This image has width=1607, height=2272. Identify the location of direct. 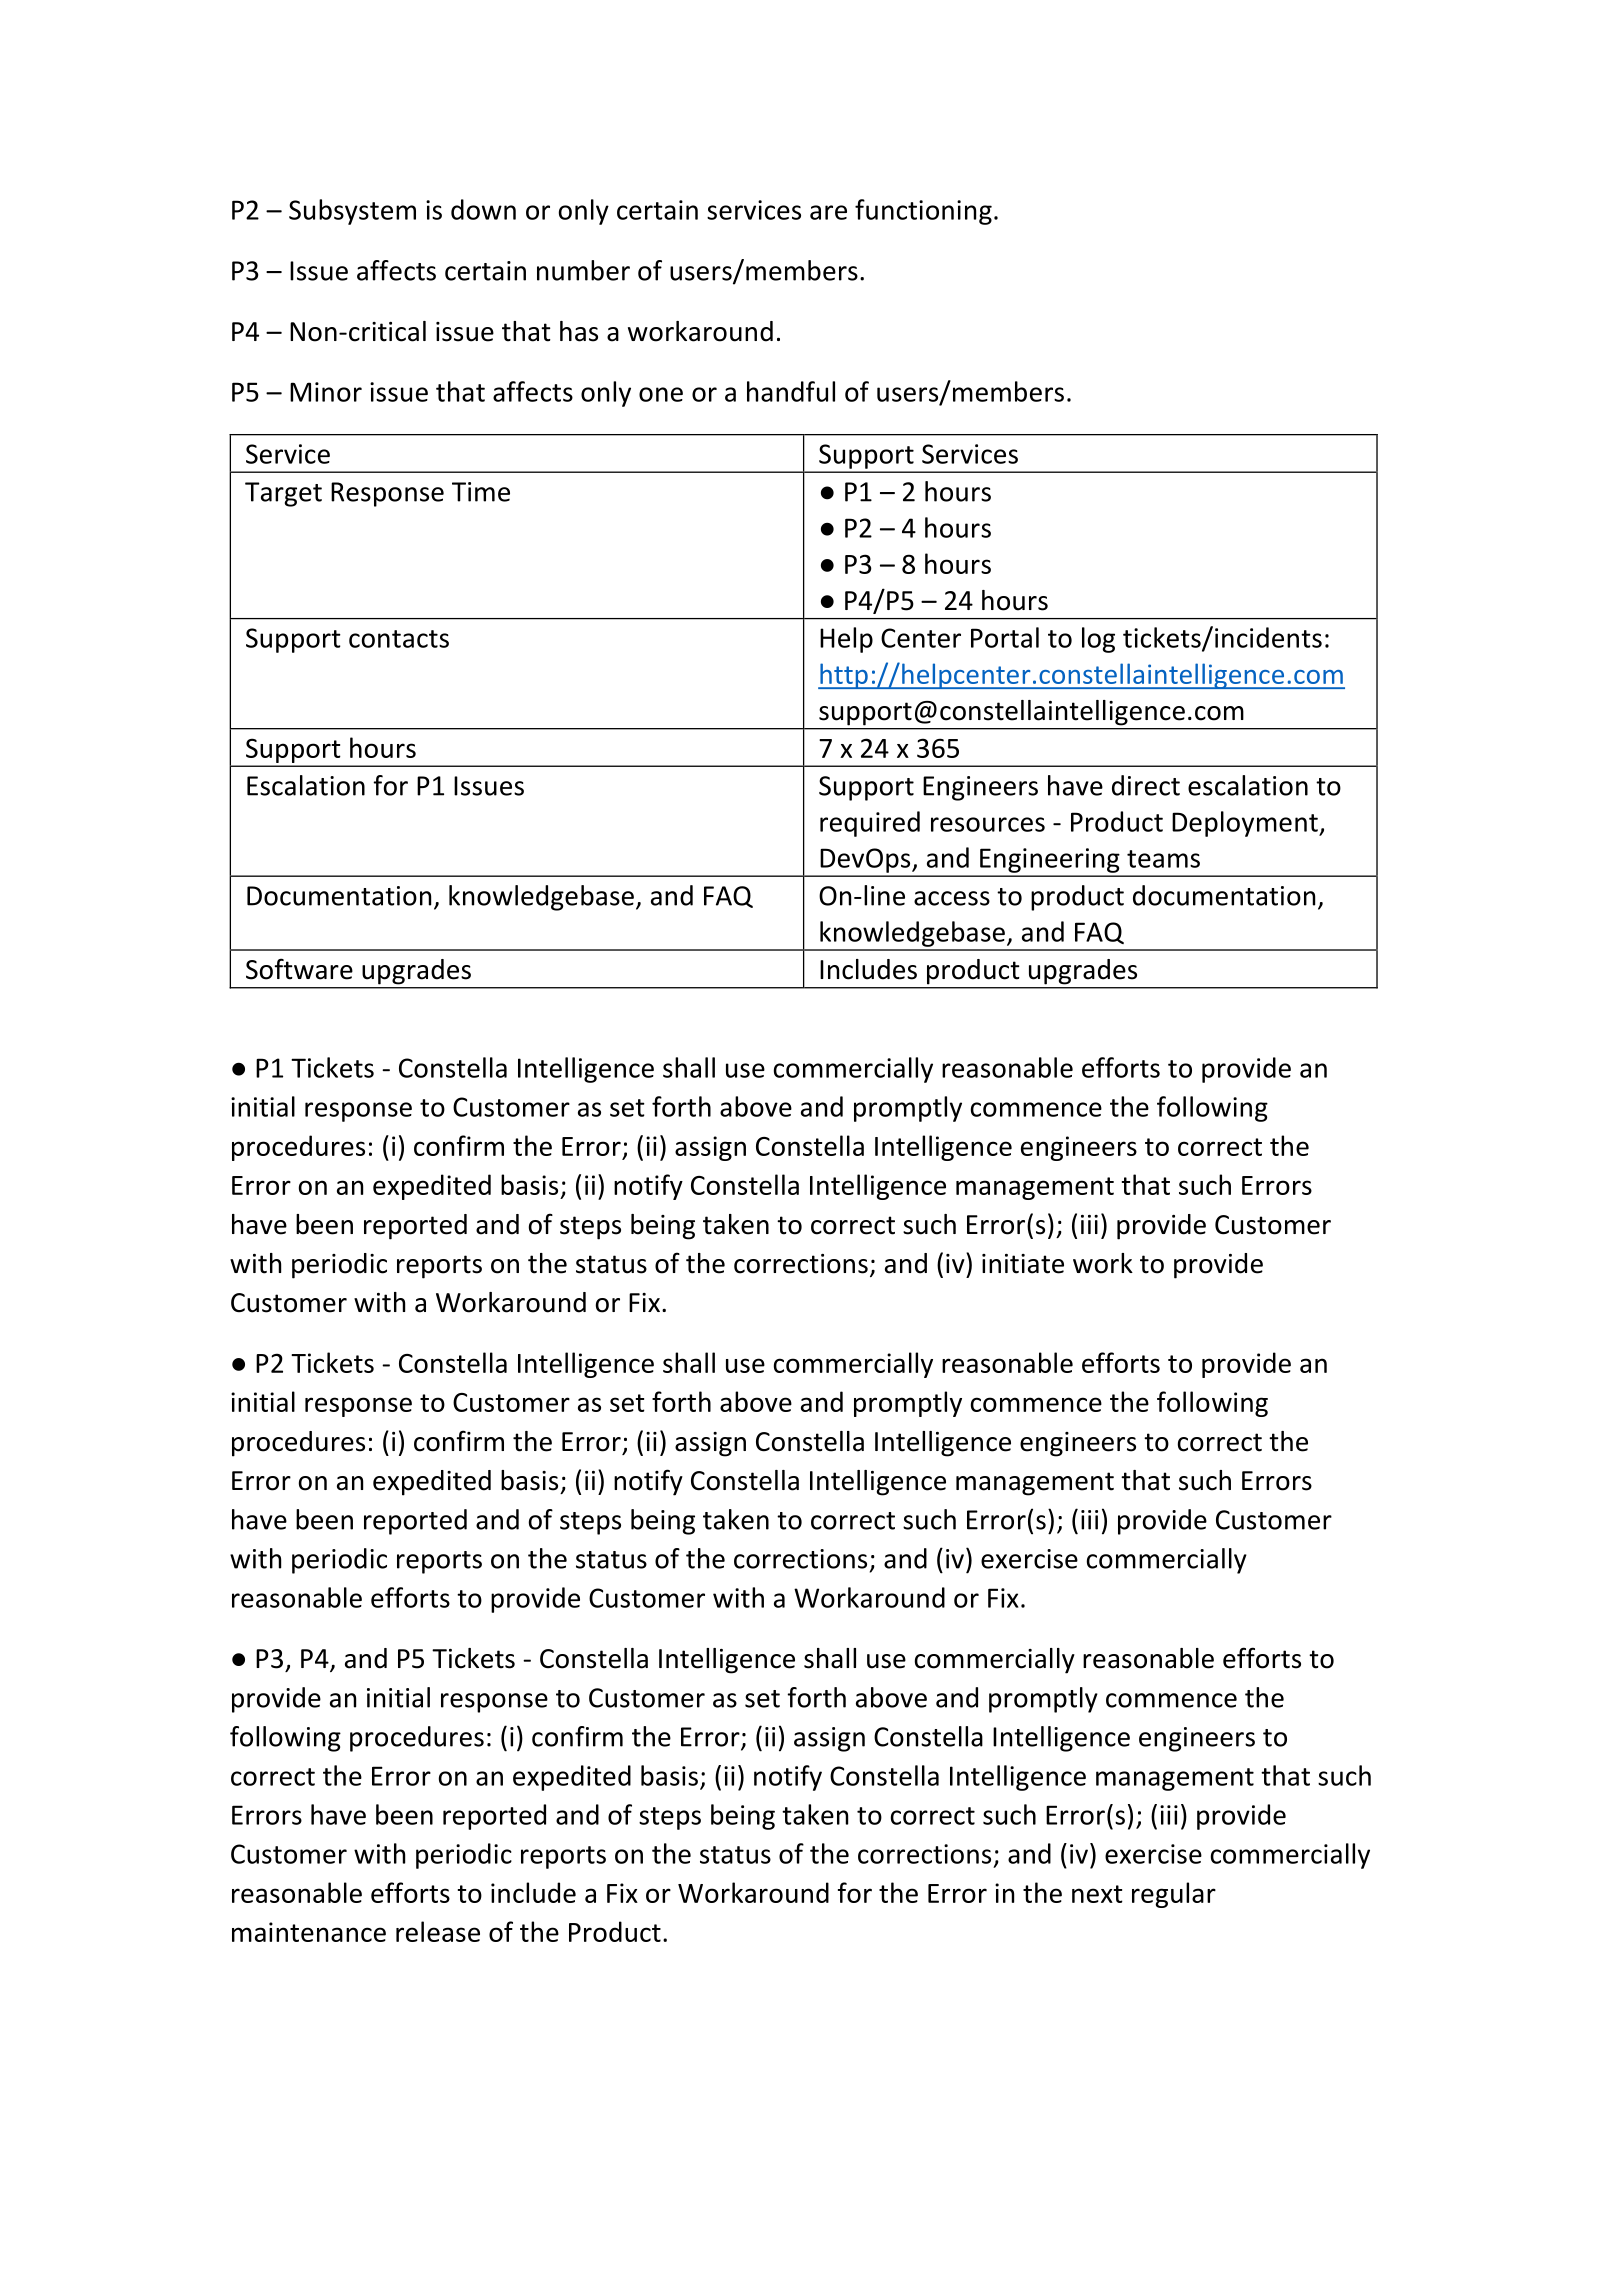
(1146, 785).
